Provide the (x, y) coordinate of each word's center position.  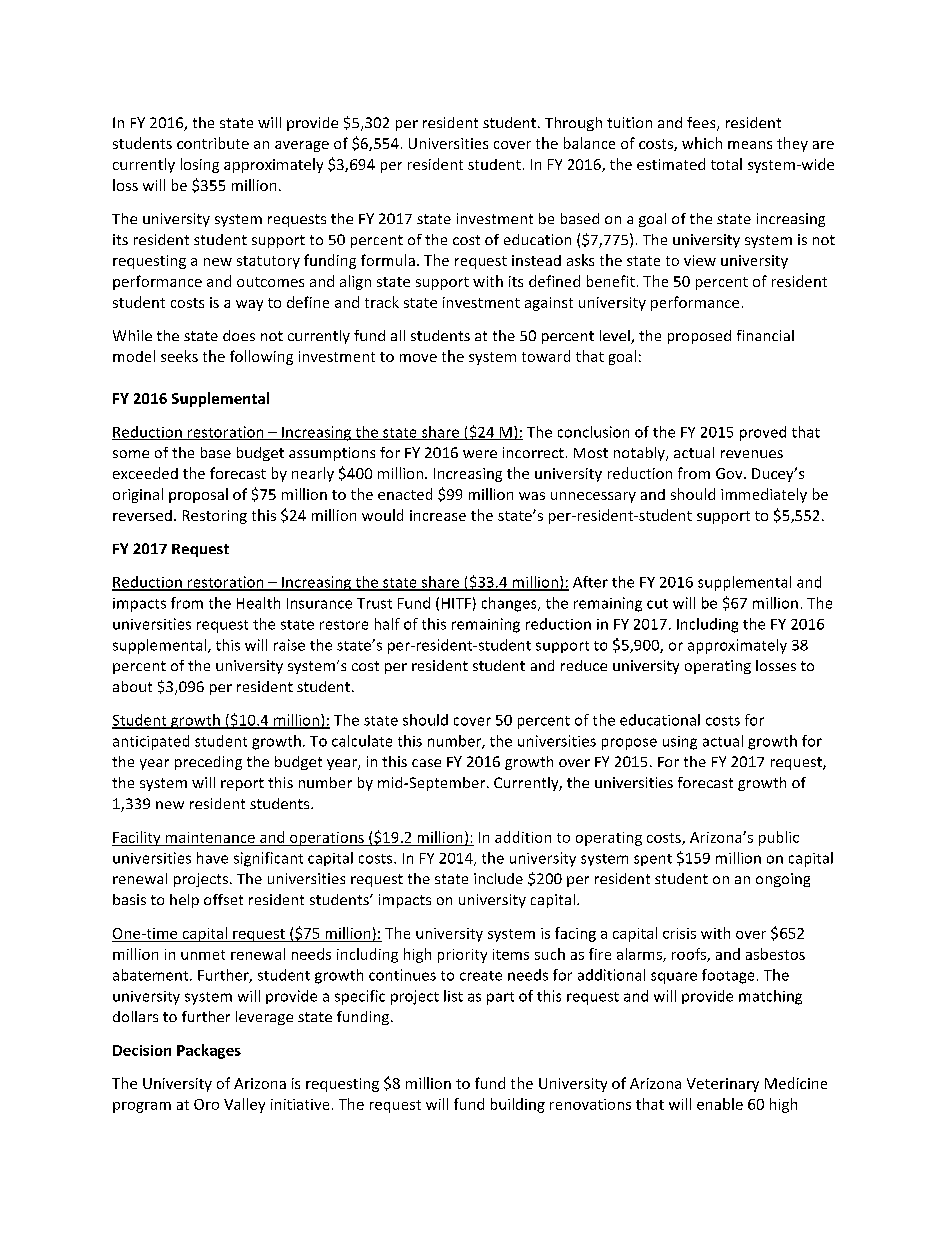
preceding (208, 763)
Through (573, 124)
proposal (198, 495)
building (518, 1105)
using (680, 743)
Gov (730, 473)
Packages (209, 1051)
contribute (213, 143)
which (702, 143)
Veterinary (723, 1085)
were (480, 454)
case (426, 763)
